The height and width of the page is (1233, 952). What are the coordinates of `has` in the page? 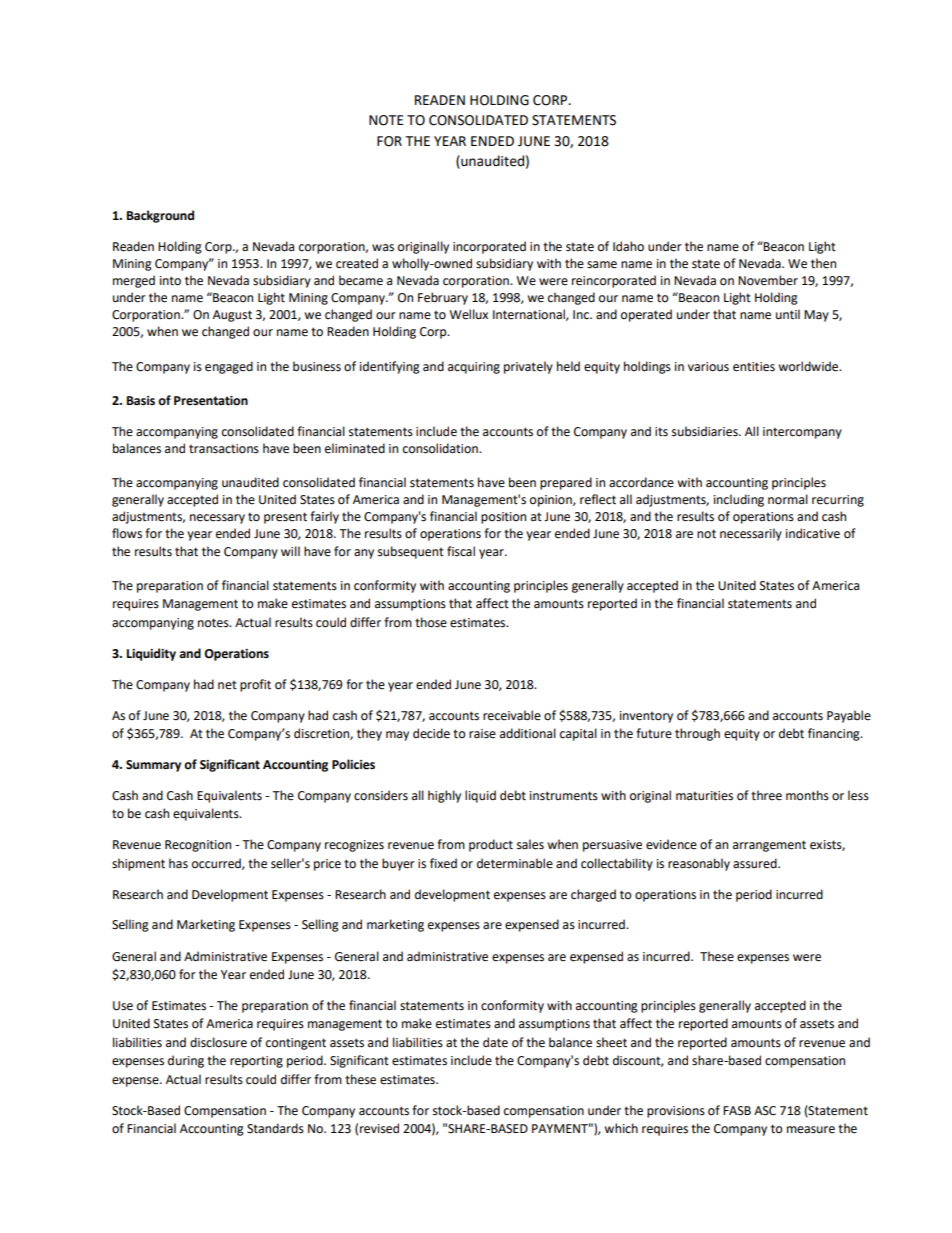 It's located at (178, 863).
